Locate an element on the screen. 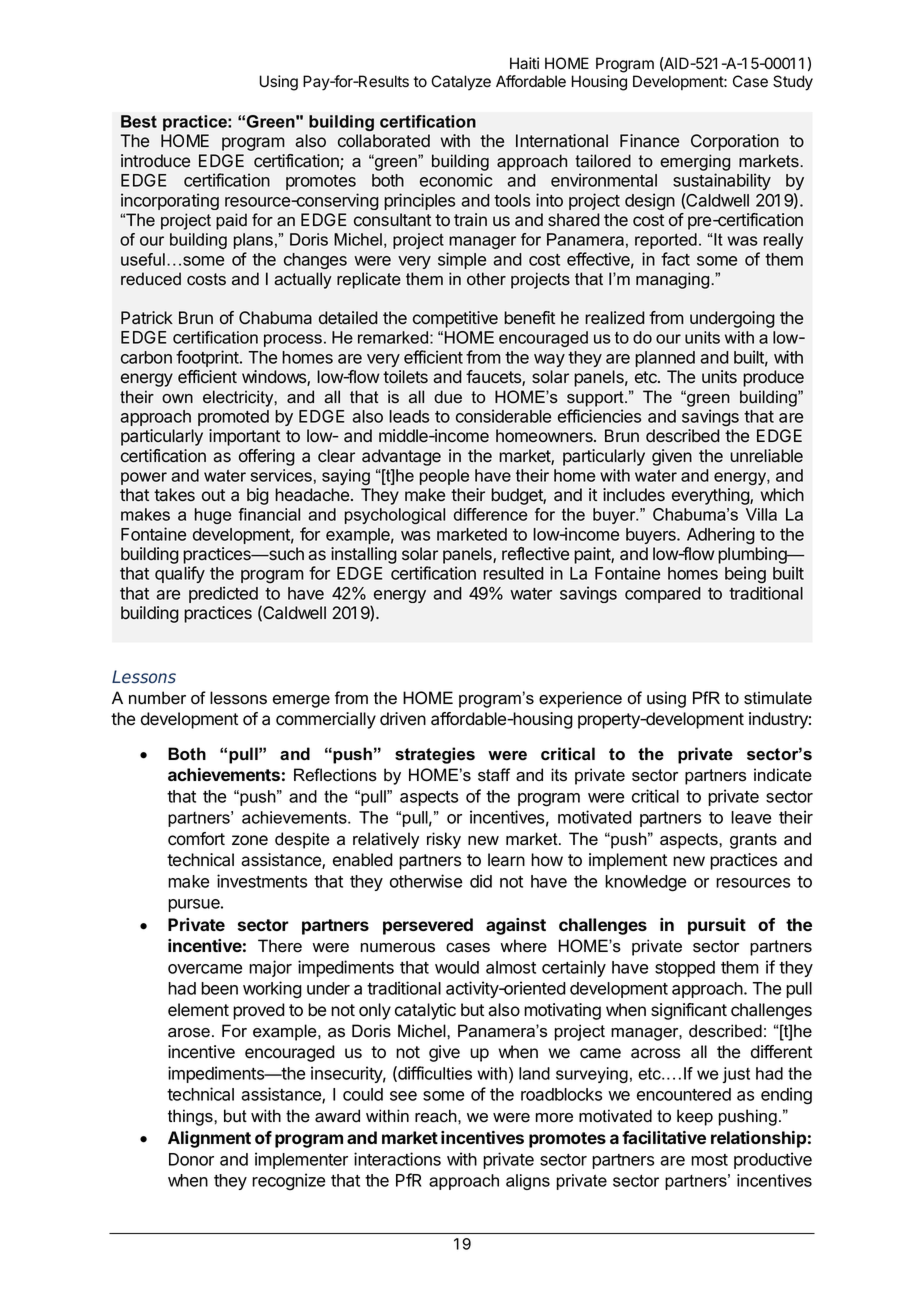 The width and height of the screenshot is (924, 1308). comfort is located at coordinates (196, 839).
